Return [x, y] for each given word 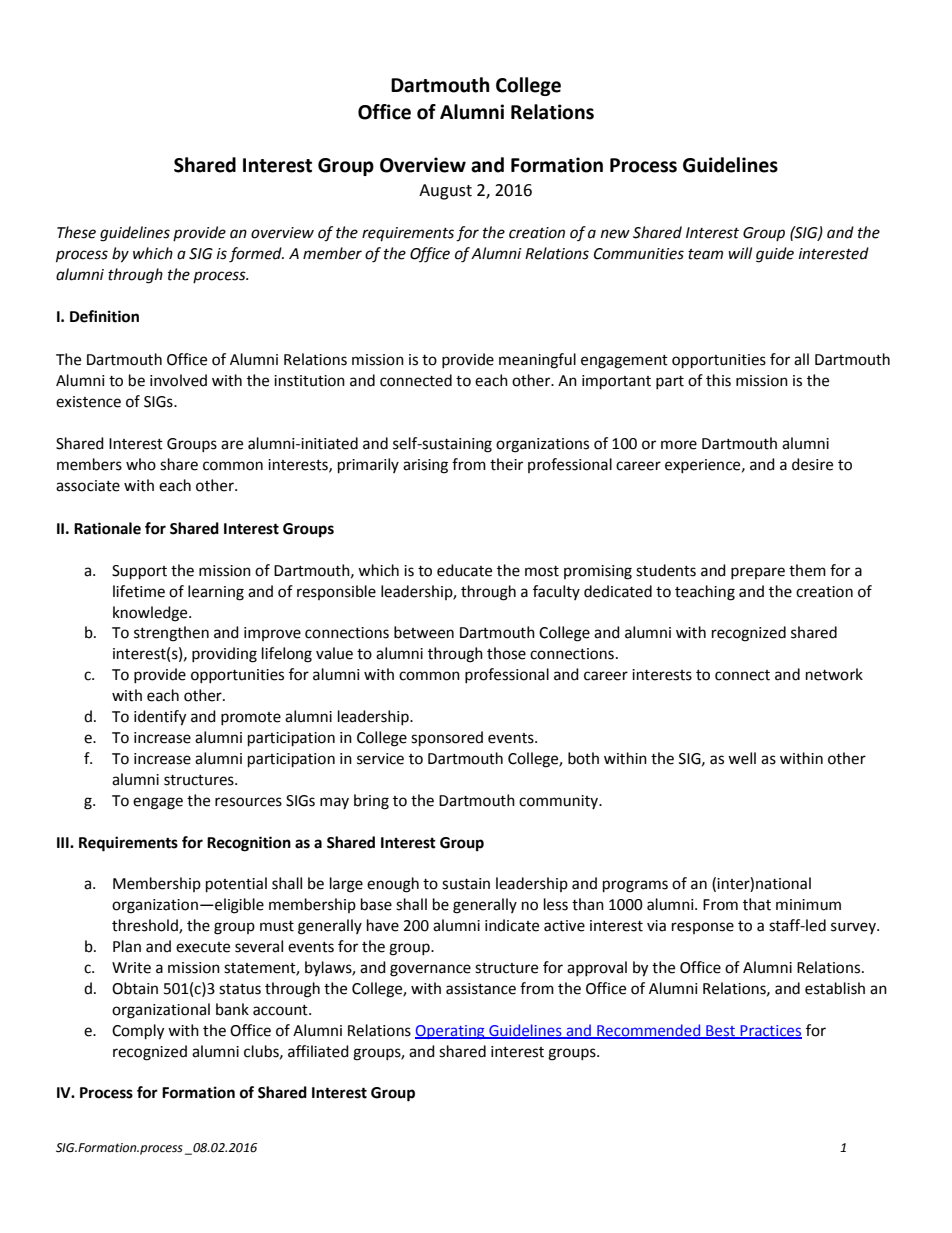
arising [425, 466]
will [740, 253]
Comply [138, 1032]
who [141, 464]
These [76, 232]
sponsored [447, 739]
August [445, 192]
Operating [451, 1032]
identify [160, 718]
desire [812, 464]
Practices [770, 1031]
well [742, 758]
